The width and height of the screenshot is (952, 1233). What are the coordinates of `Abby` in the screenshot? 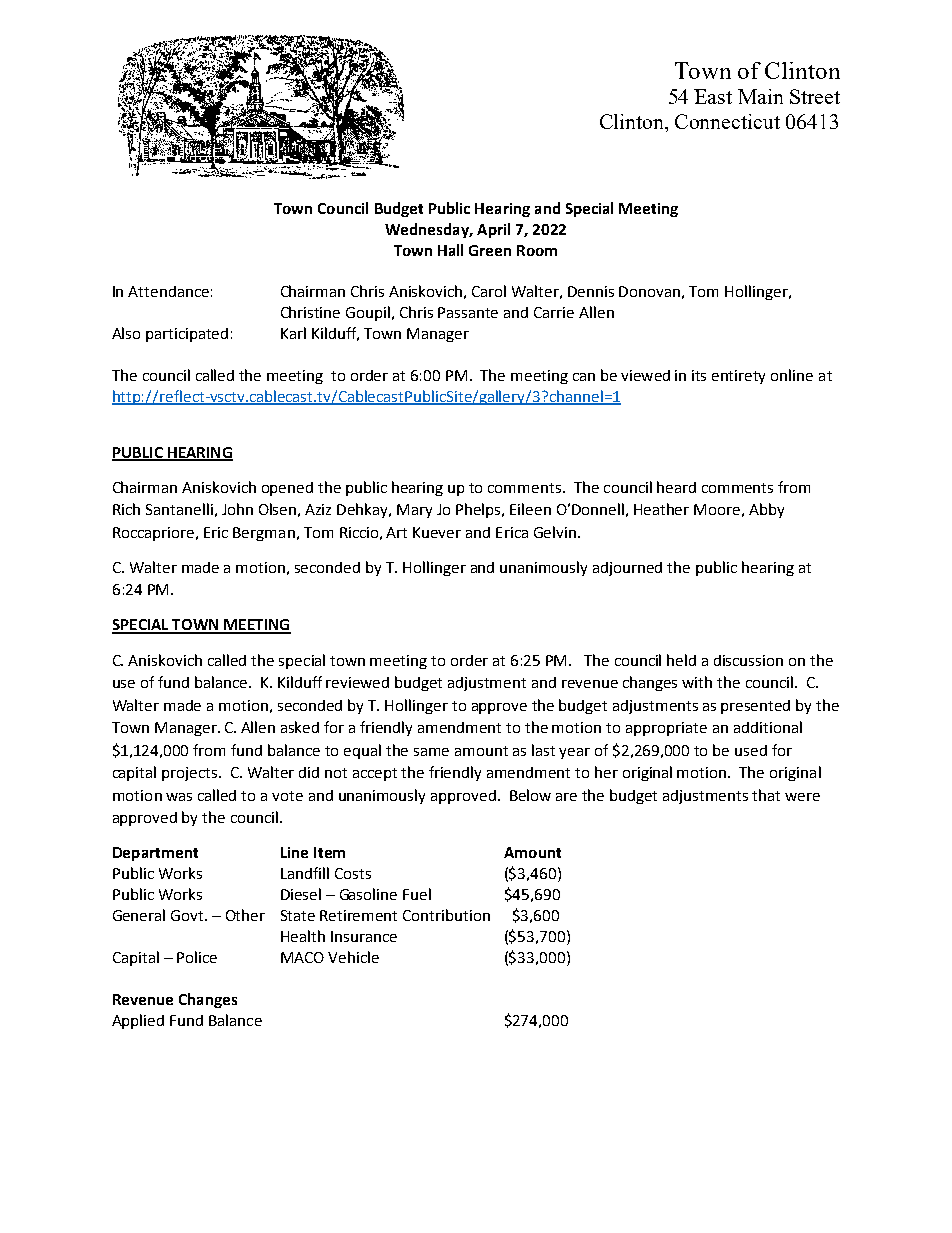 It's located at (766, 510).
